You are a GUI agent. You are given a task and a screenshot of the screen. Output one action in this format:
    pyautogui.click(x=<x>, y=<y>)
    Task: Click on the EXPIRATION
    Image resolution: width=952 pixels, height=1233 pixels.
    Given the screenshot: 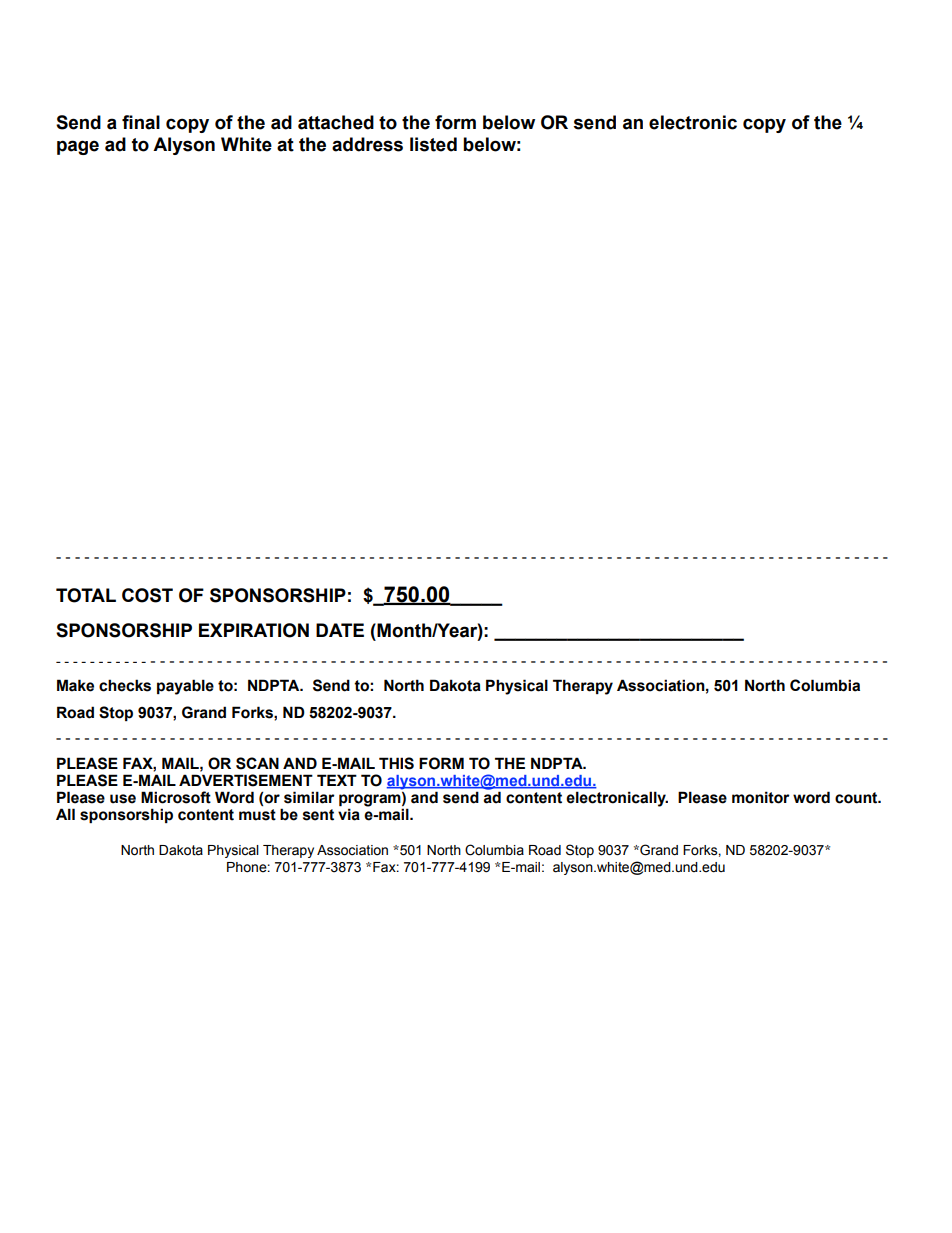 What is the action you would take?
    pyautogui.click(x=254, y=630)
